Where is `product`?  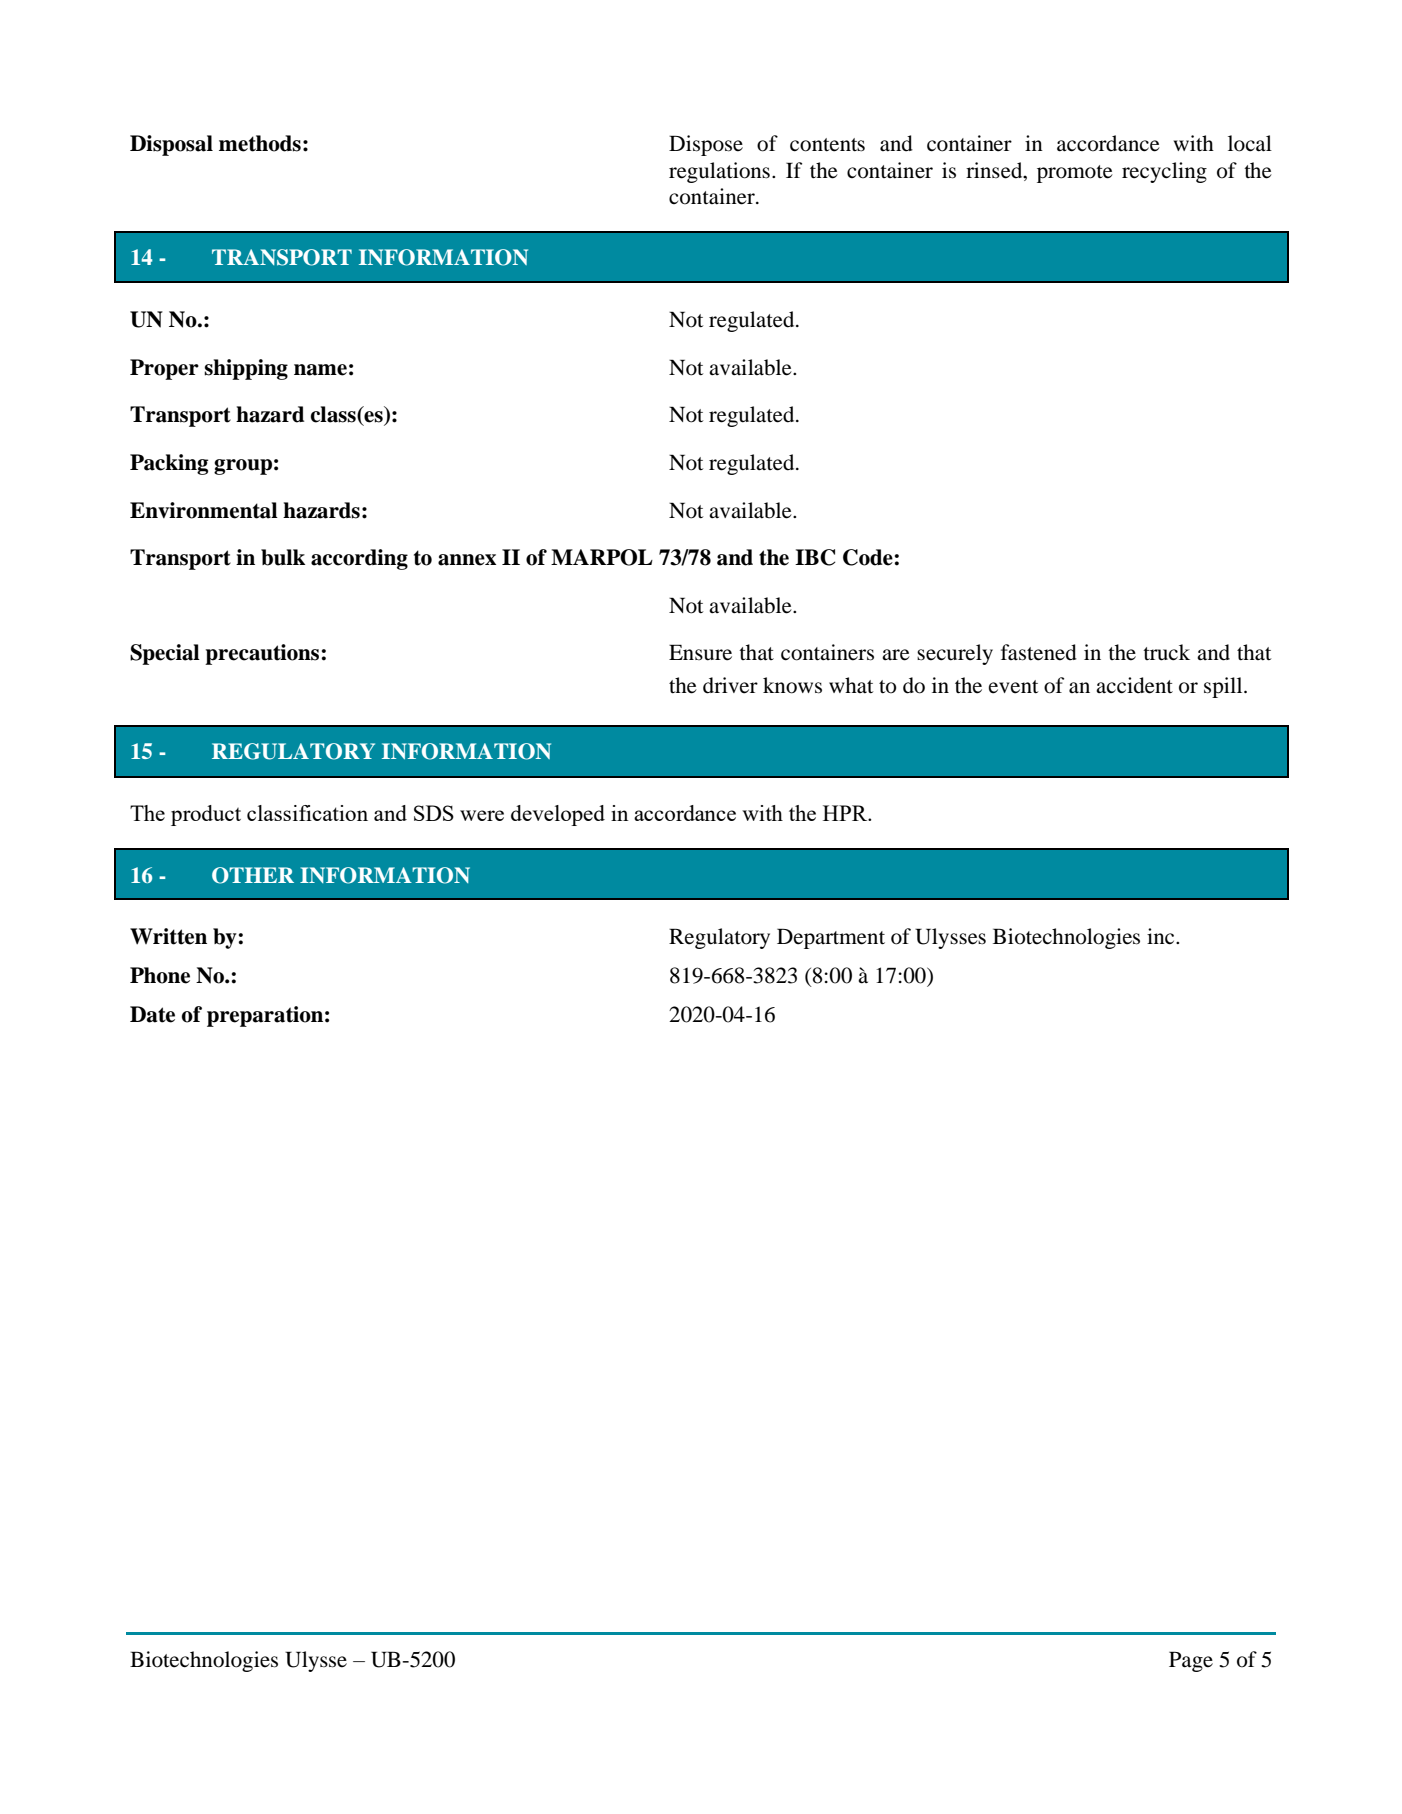 product is located at coordinates (206, 815).
